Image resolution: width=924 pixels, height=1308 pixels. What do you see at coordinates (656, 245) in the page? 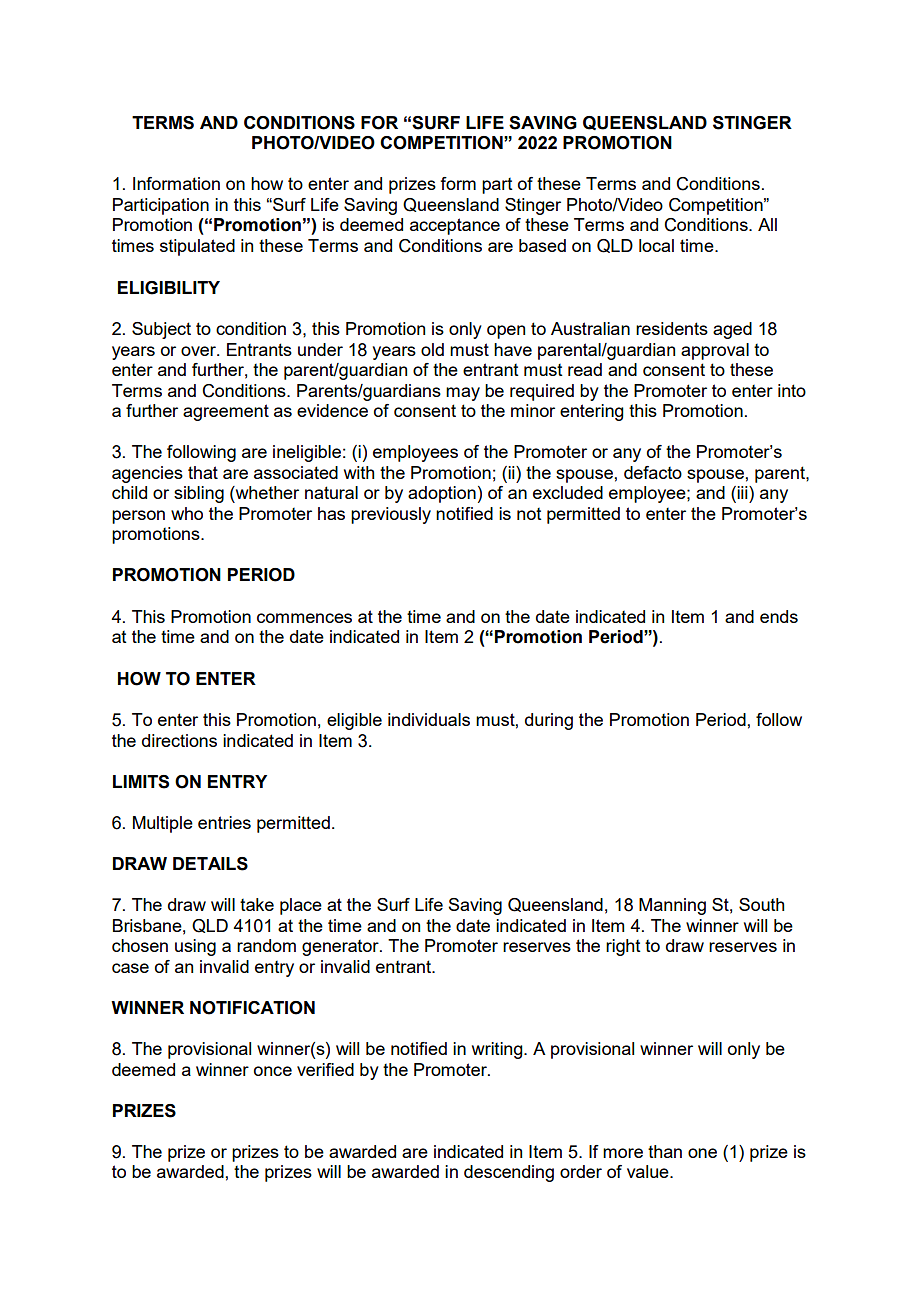
I see `local` at bounding box center [656, 245].
